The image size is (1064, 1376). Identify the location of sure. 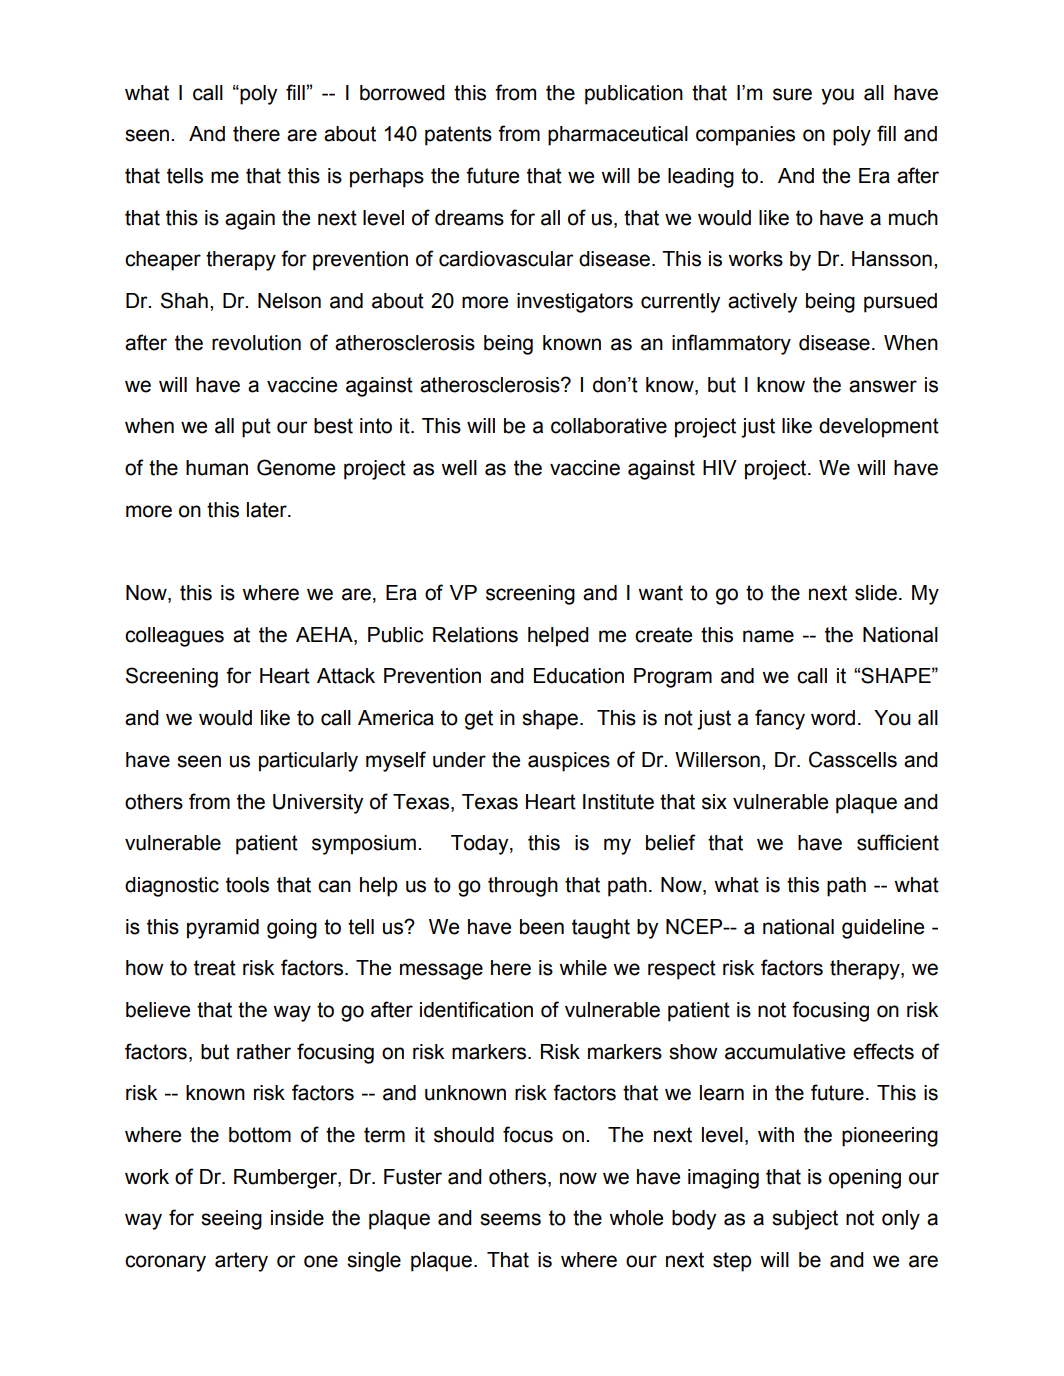
(792, 94).
